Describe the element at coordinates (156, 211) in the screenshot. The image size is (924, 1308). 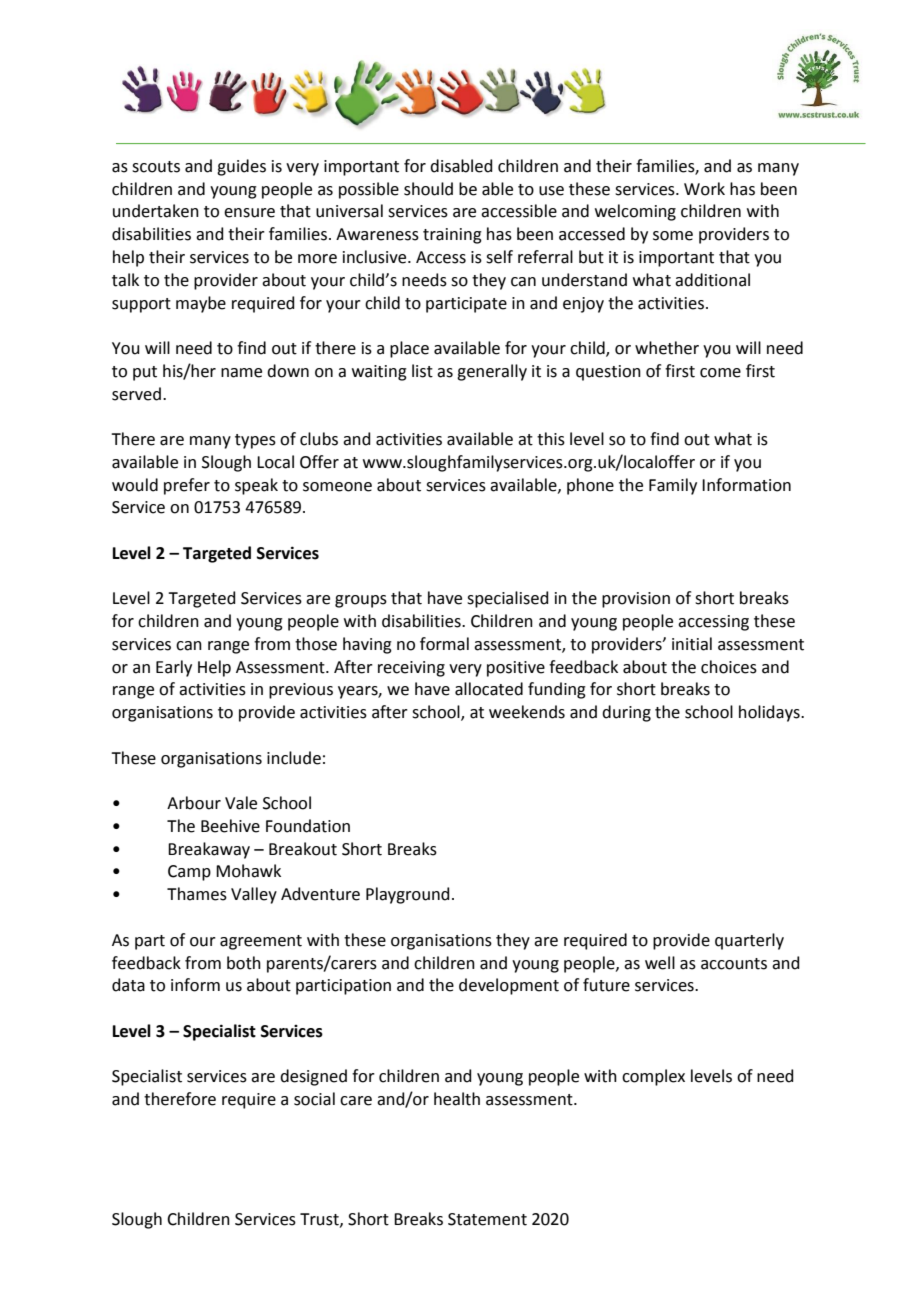
I see `undertaken` at that location.
